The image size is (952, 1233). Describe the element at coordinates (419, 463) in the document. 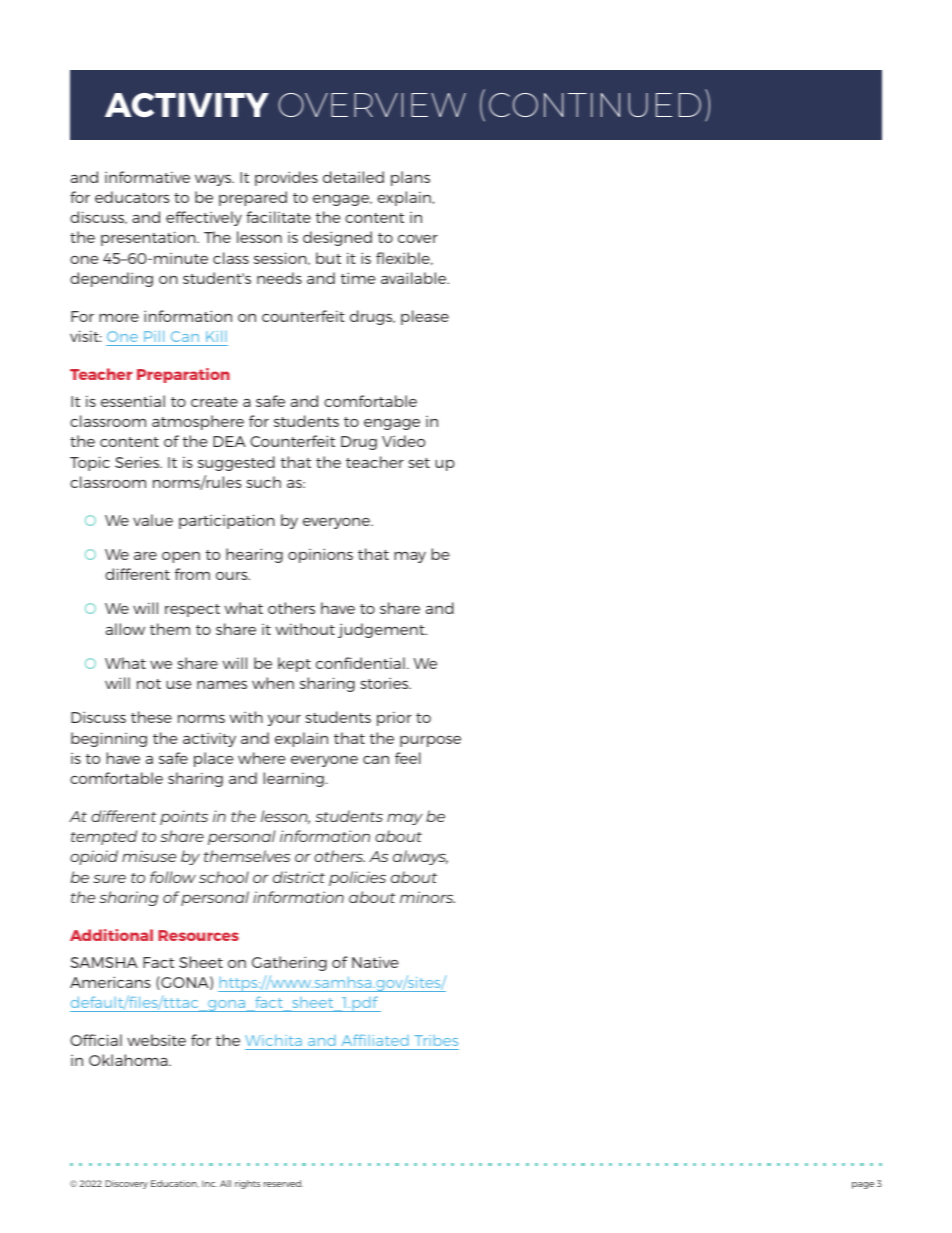

I see `set` at that location.
